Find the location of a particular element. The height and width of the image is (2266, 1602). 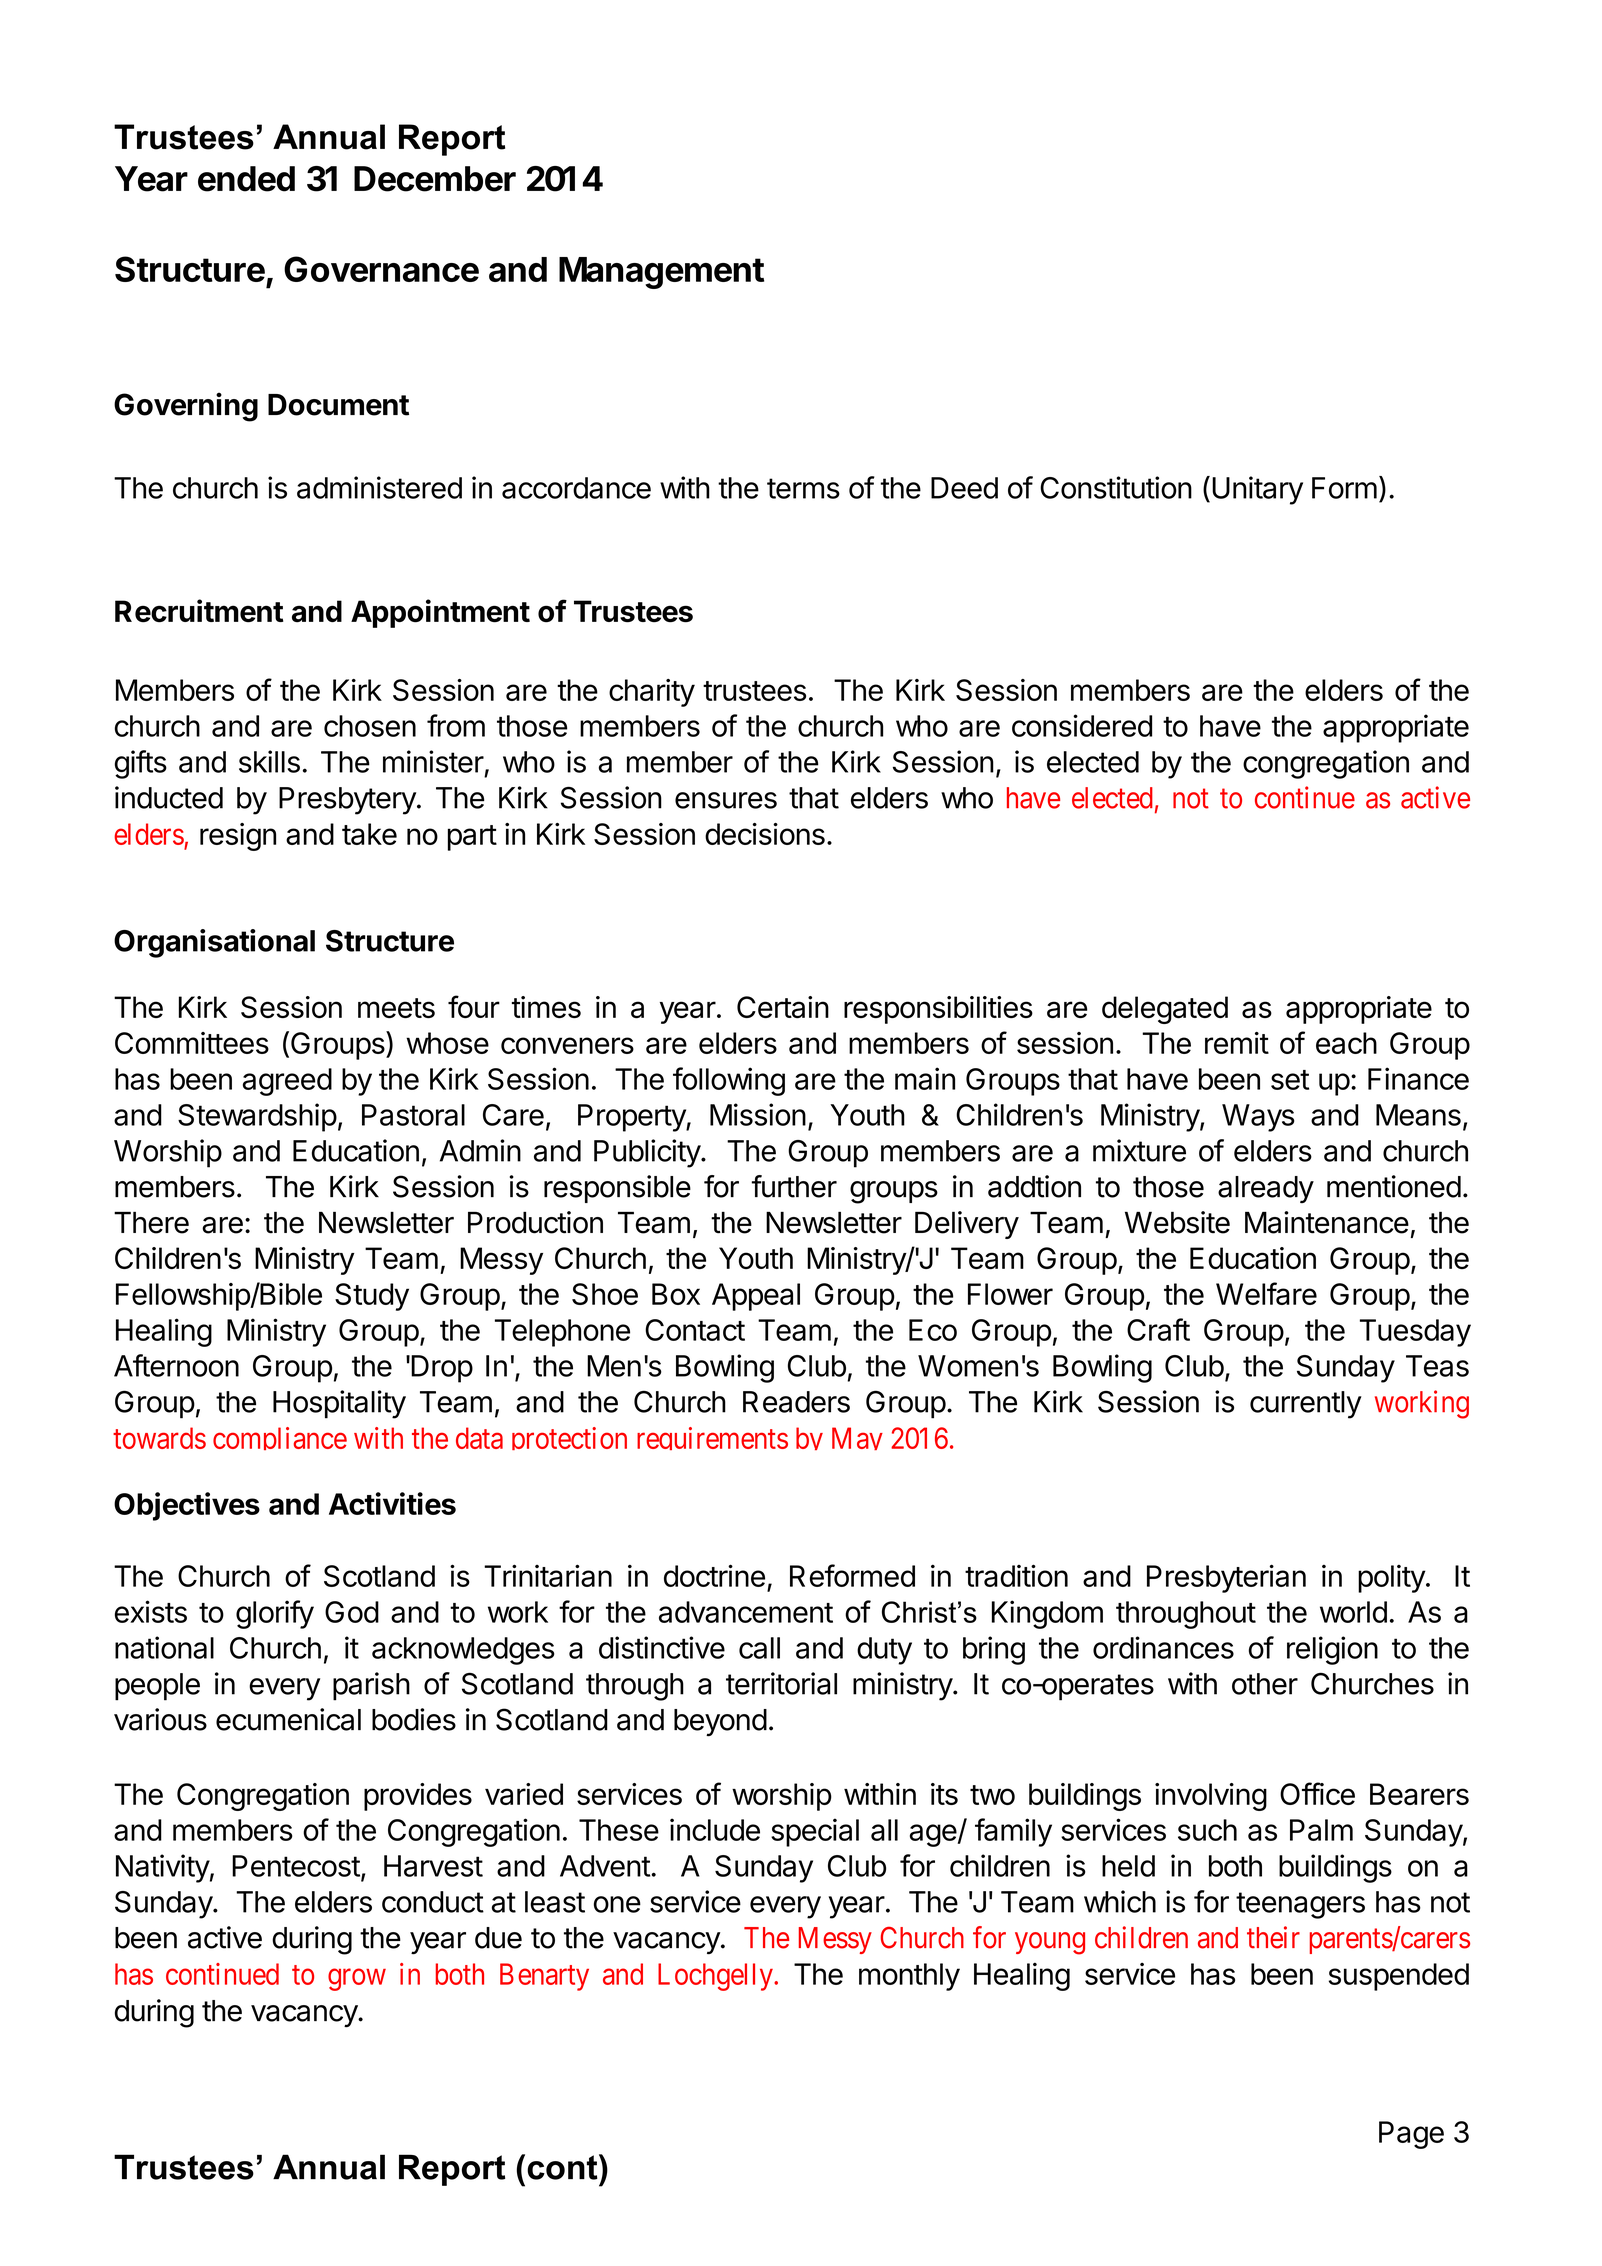

currently is located at coordinates (1306, 1405).
